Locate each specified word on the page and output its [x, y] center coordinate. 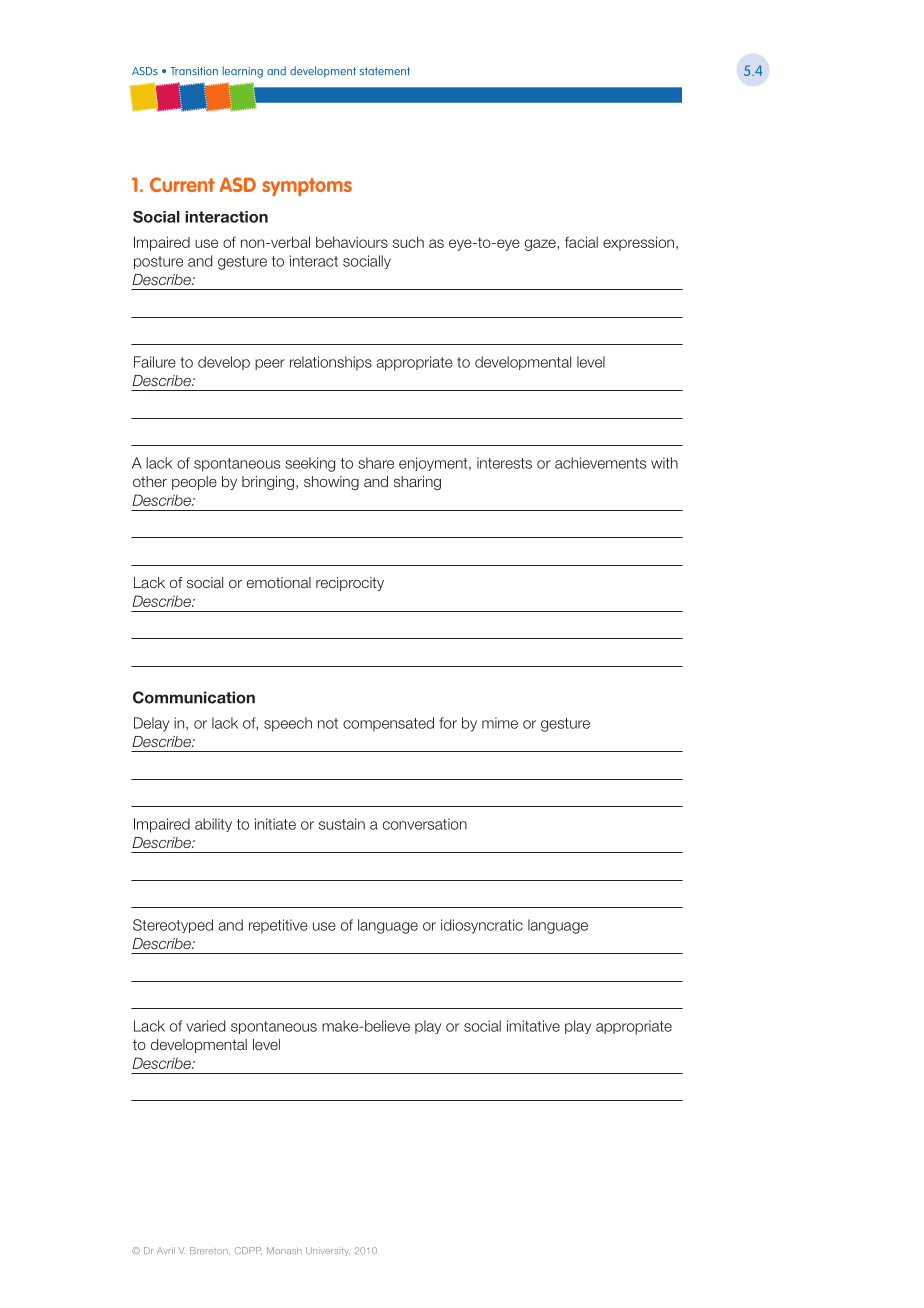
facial [581, 242]
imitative [533, 1026]
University [328, 1251]
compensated [388, 724]
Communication [194, 697]
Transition [194, 71]
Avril [166, 1250]
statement [385, 71]
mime [500, 723]
